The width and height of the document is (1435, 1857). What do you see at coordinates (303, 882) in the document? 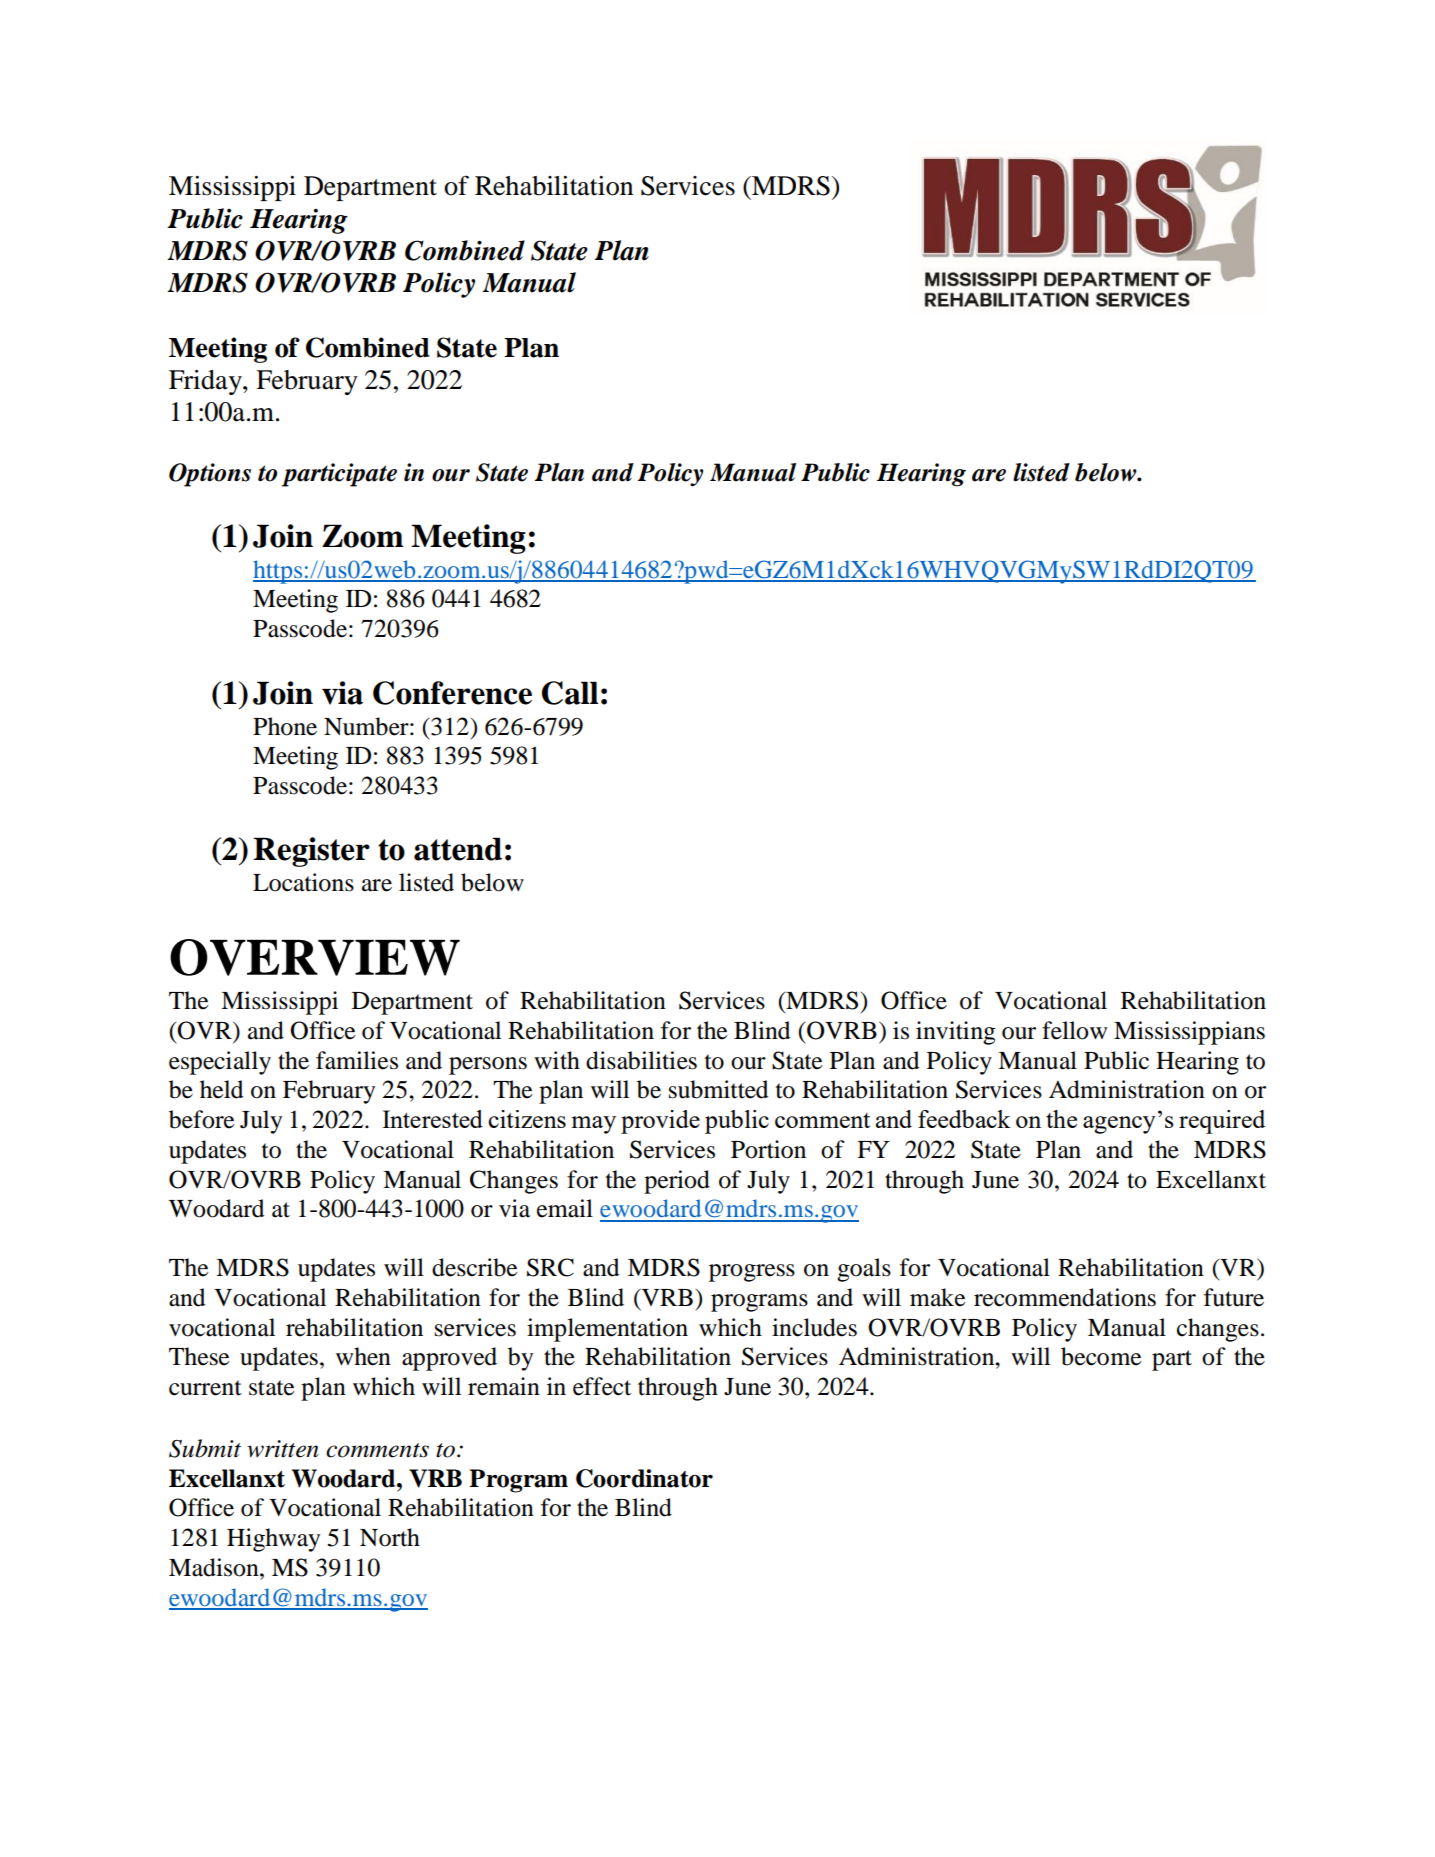
I see `Locations` at bounding box center [303, 882].
